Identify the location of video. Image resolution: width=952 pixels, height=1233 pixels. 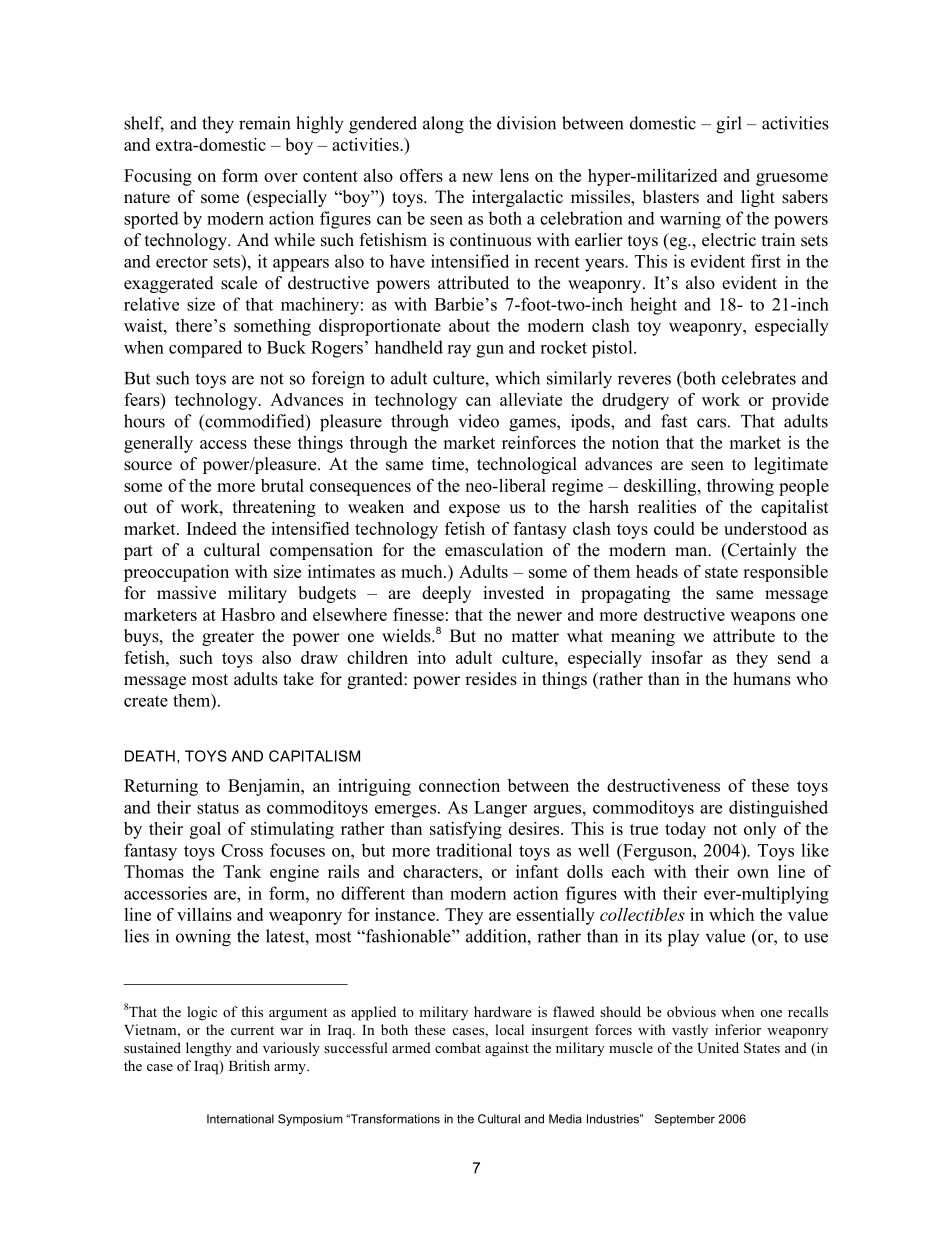
(479, 421).
